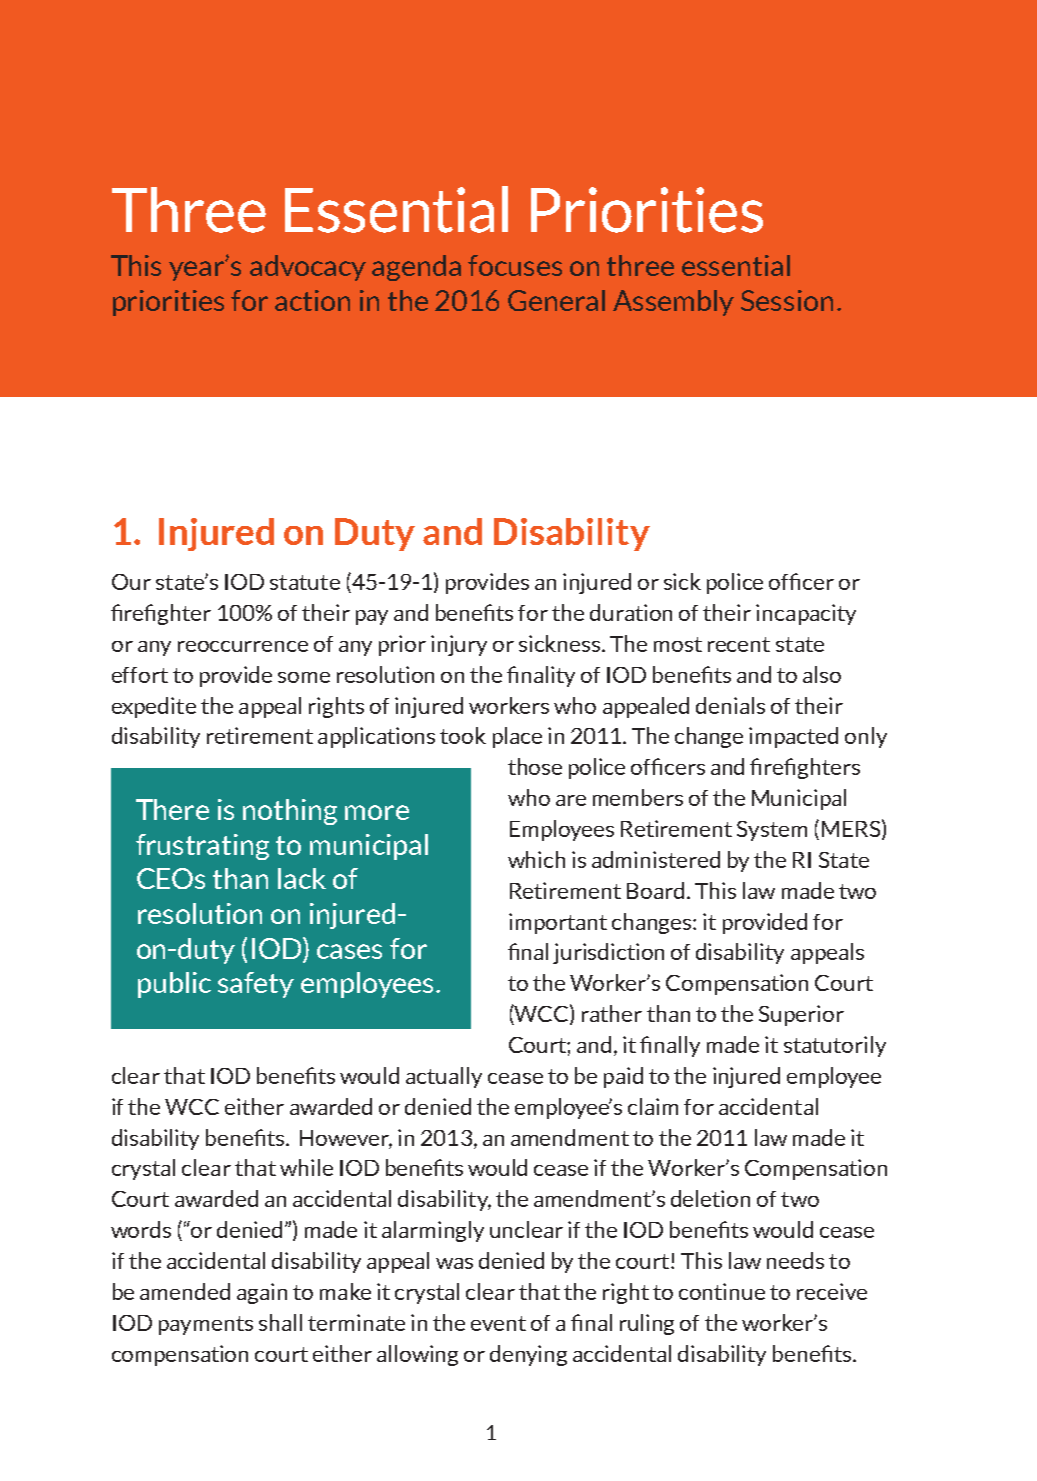  I want to click on statute, so click(305, 582).
